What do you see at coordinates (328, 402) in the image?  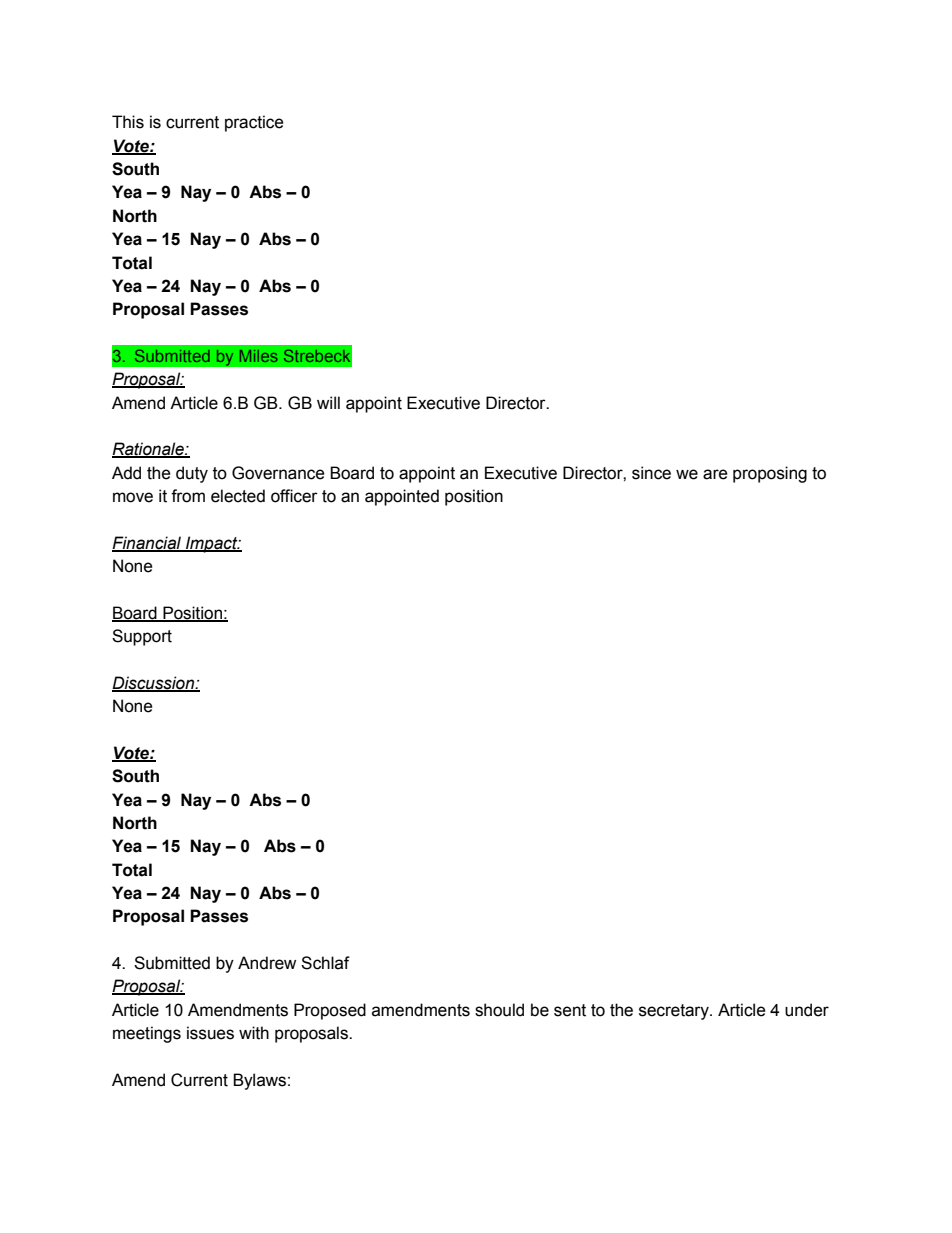 I see `will` at bounding box center [328, 402].
